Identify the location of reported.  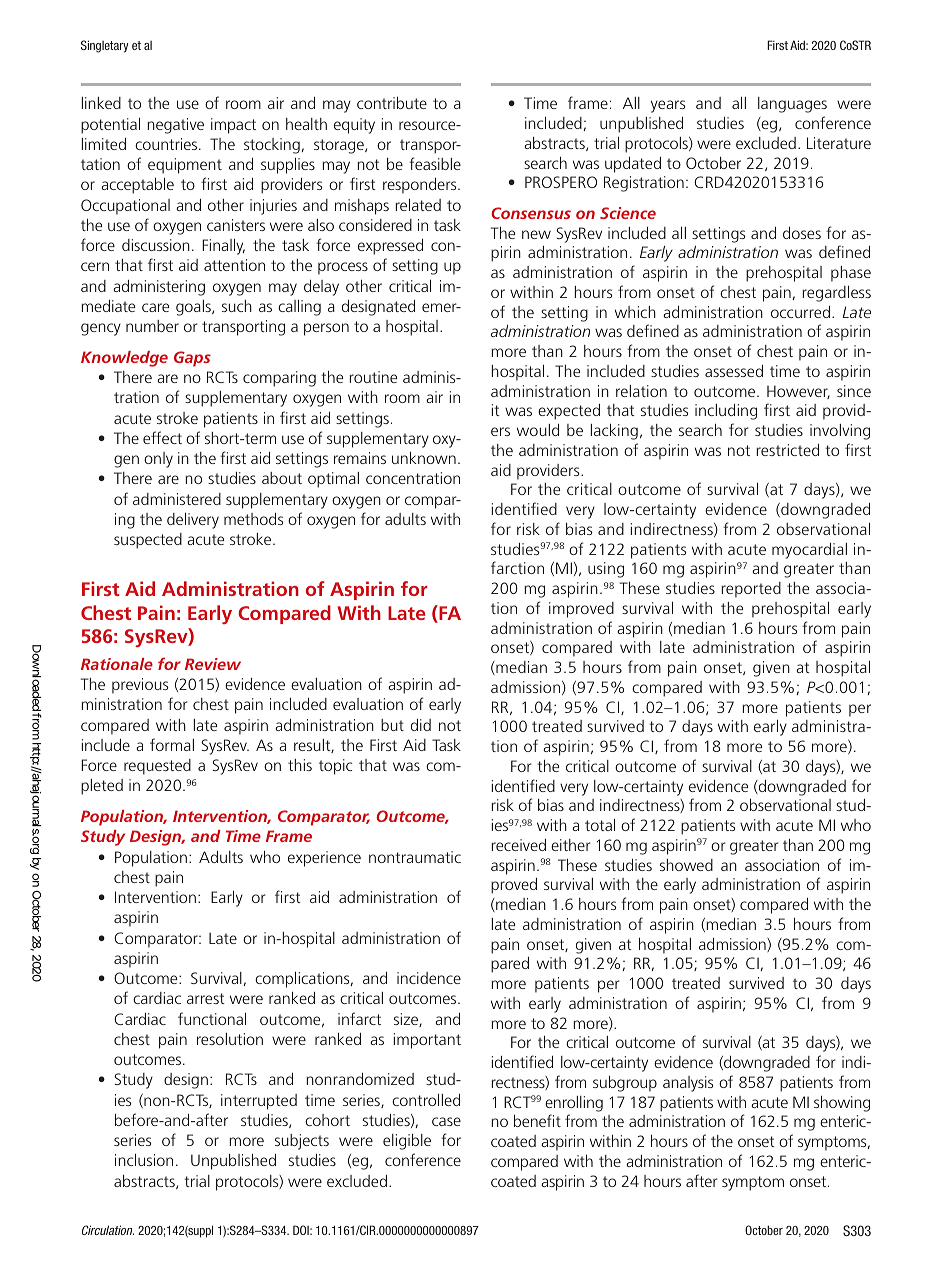
(751, 590).
